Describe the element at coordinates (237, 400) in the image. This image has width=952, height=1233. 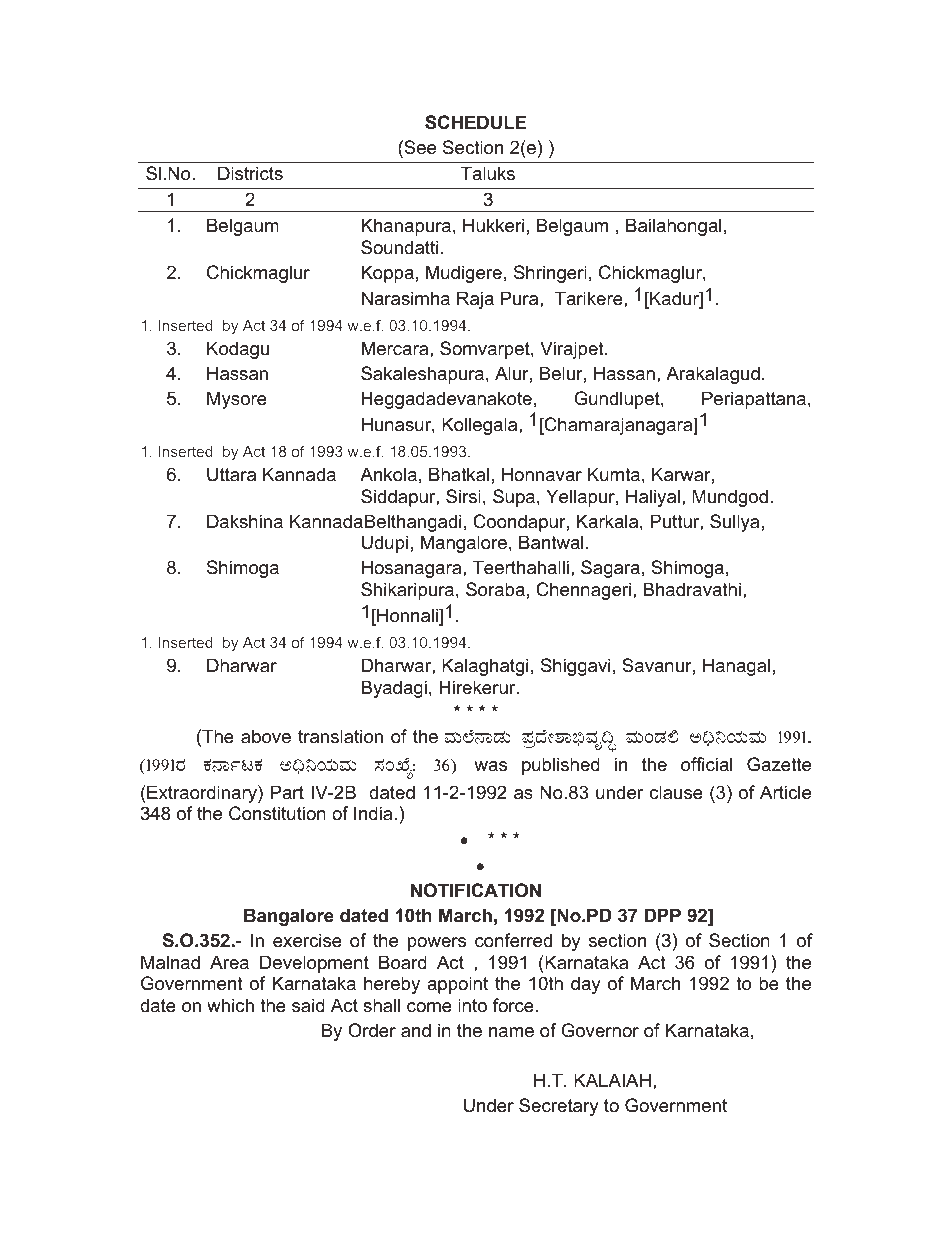
I see `Mysore` at that location.
